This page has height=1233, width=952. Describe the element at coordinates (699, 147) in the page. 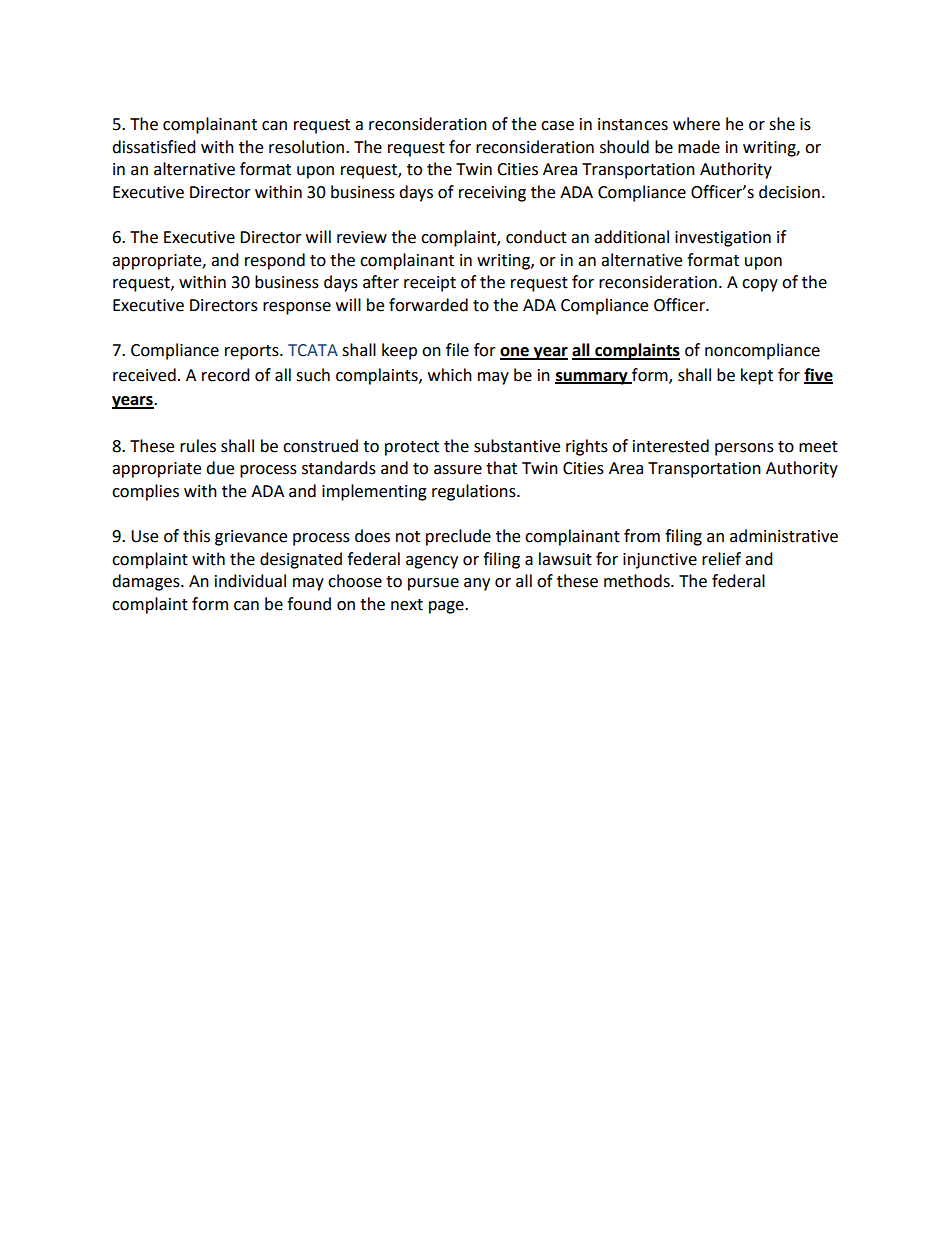

I see `made` at that location.
